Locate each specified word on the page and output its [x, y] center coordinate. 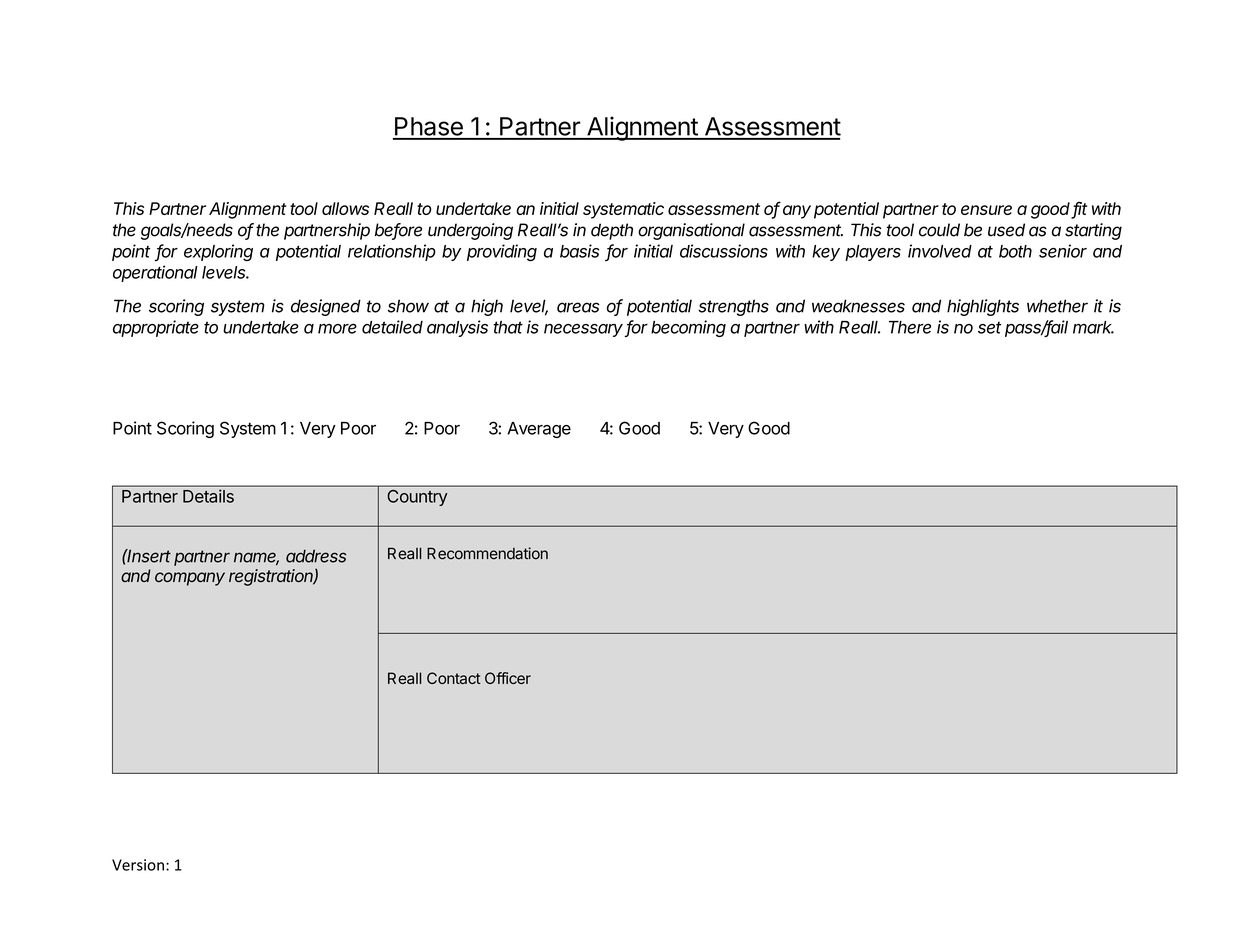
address [316, 556]
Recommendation [487, 553]
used [1006, 230]
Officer [508, 678]
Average [539, 430]
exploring [218, 252]
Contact [454, 678]
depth [612, 231]
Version [138, 865]
